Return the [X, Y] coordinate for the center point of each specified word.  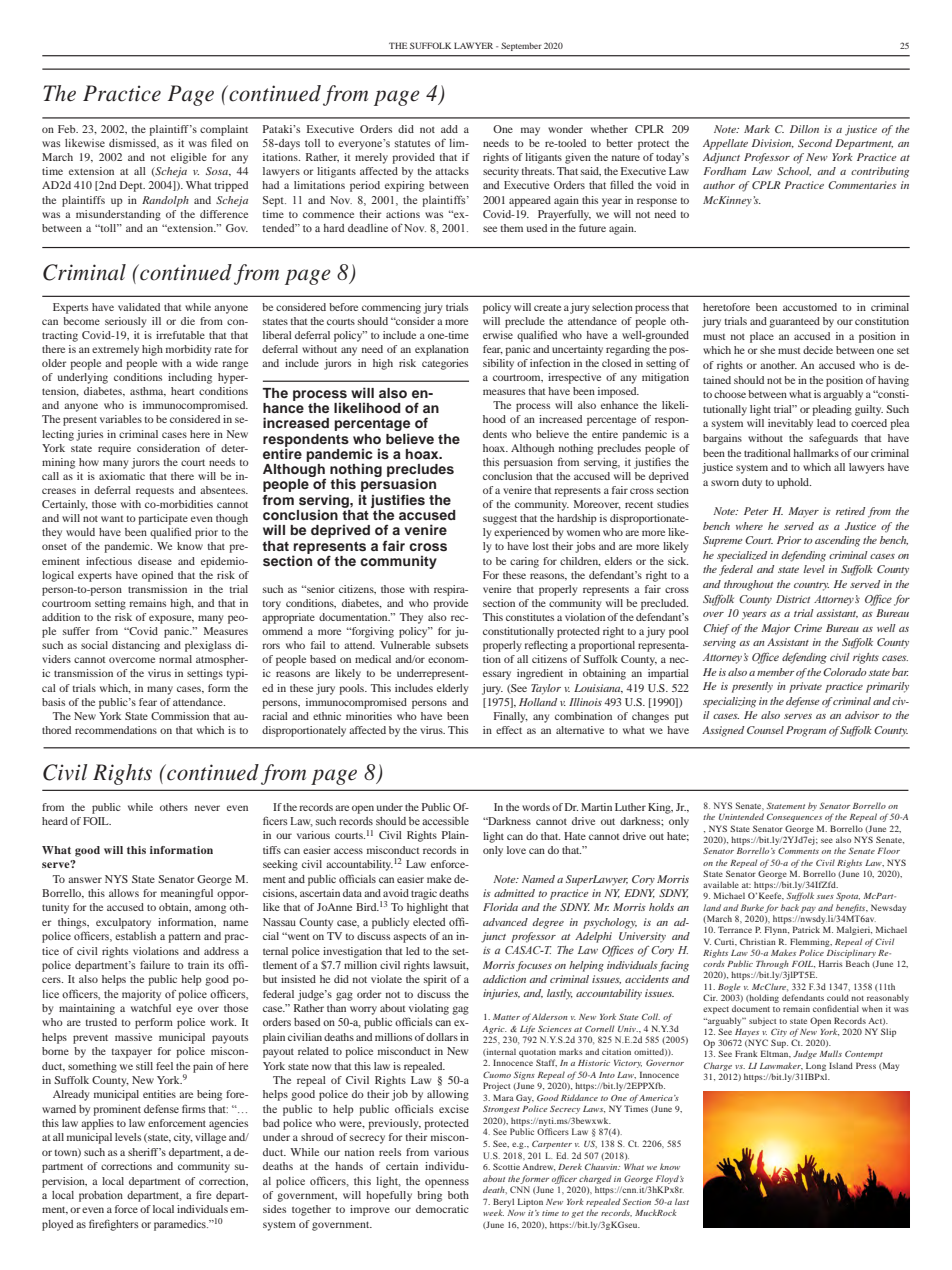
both [458, 1195]
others [174, 807]
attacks [452, 171]
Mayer [803, 512]
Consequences [794, 818]
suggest [500, 520]
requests [155, 492]
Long [816, 1066]
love [516, 850]
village [210, 1138]
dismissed [134, 144]
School [794, 171]
